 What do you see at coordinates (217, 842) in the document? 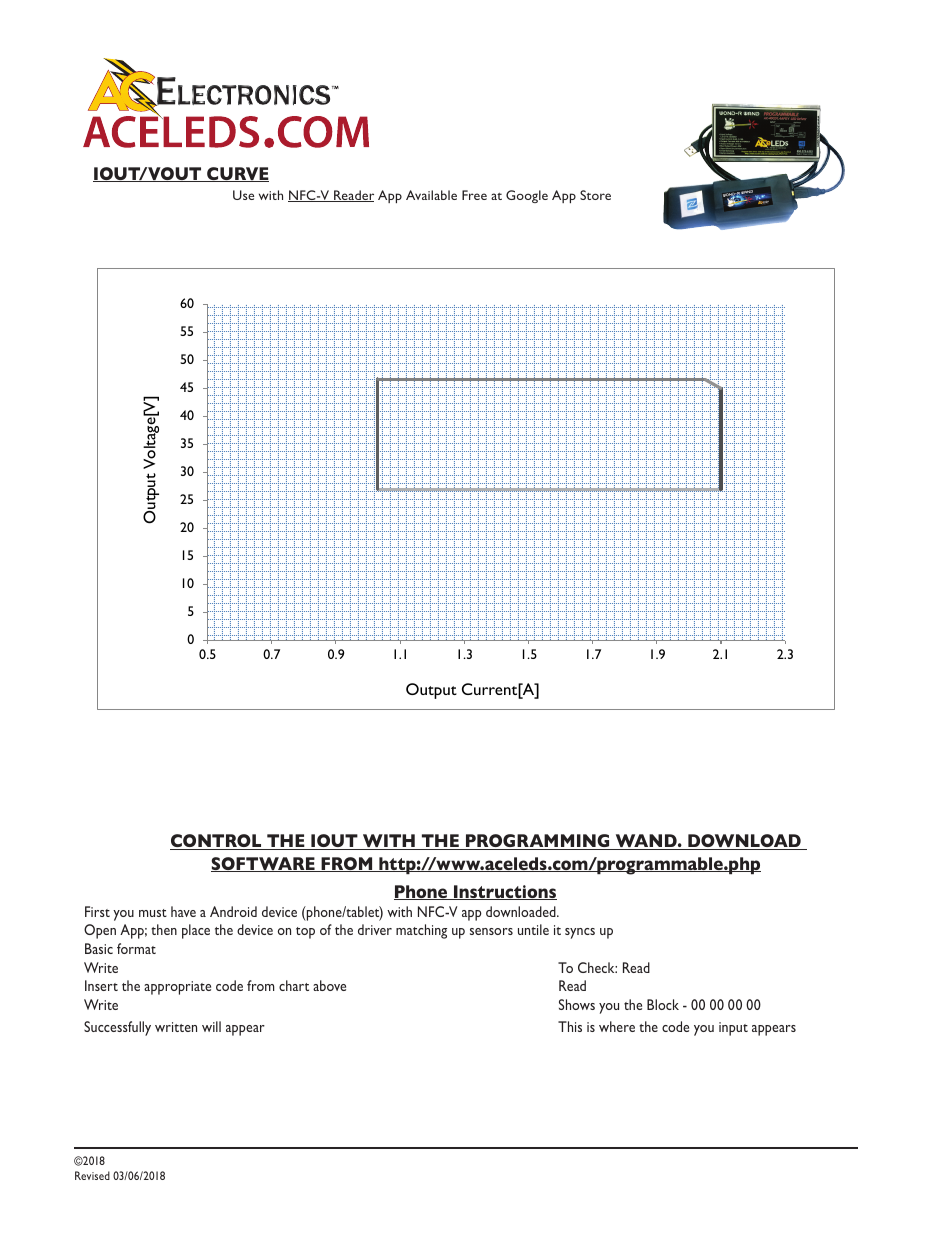
I see `CONTROL` at bounding box center [217, 842].
